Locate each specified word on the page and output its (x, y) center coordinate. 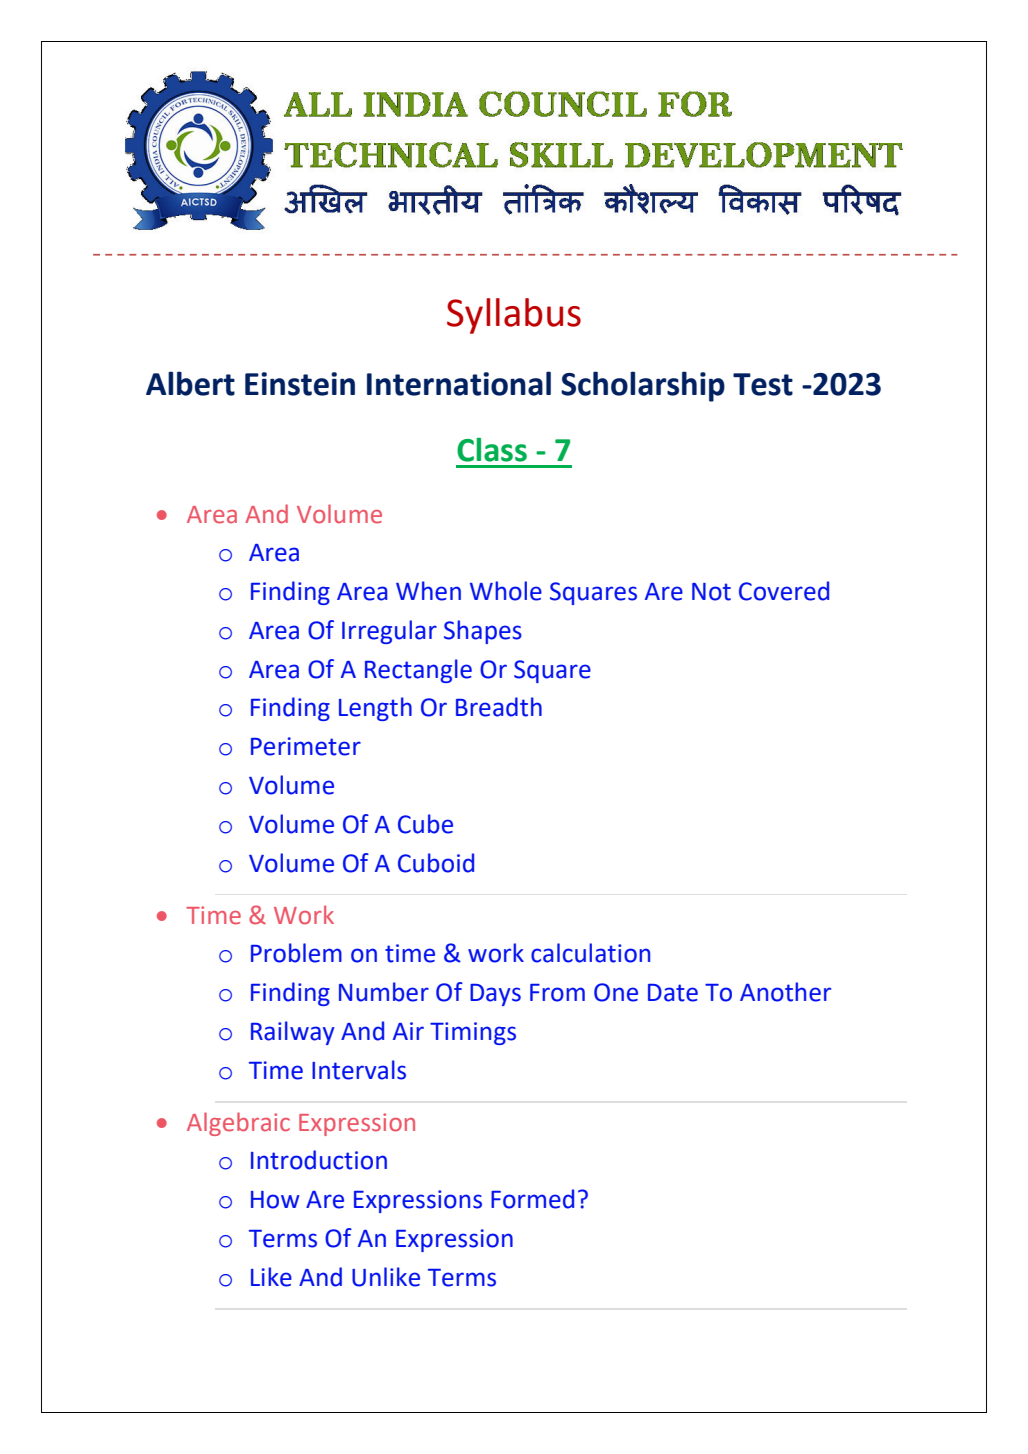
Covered (784, 591)
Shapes (483, 632)
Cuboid (436, 863)
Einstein (300, 384)
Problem (296, 953)
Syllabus (514, 316)
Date (673, 993)
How (275, 1200)
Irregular (389, 632)
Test (763, 384)
